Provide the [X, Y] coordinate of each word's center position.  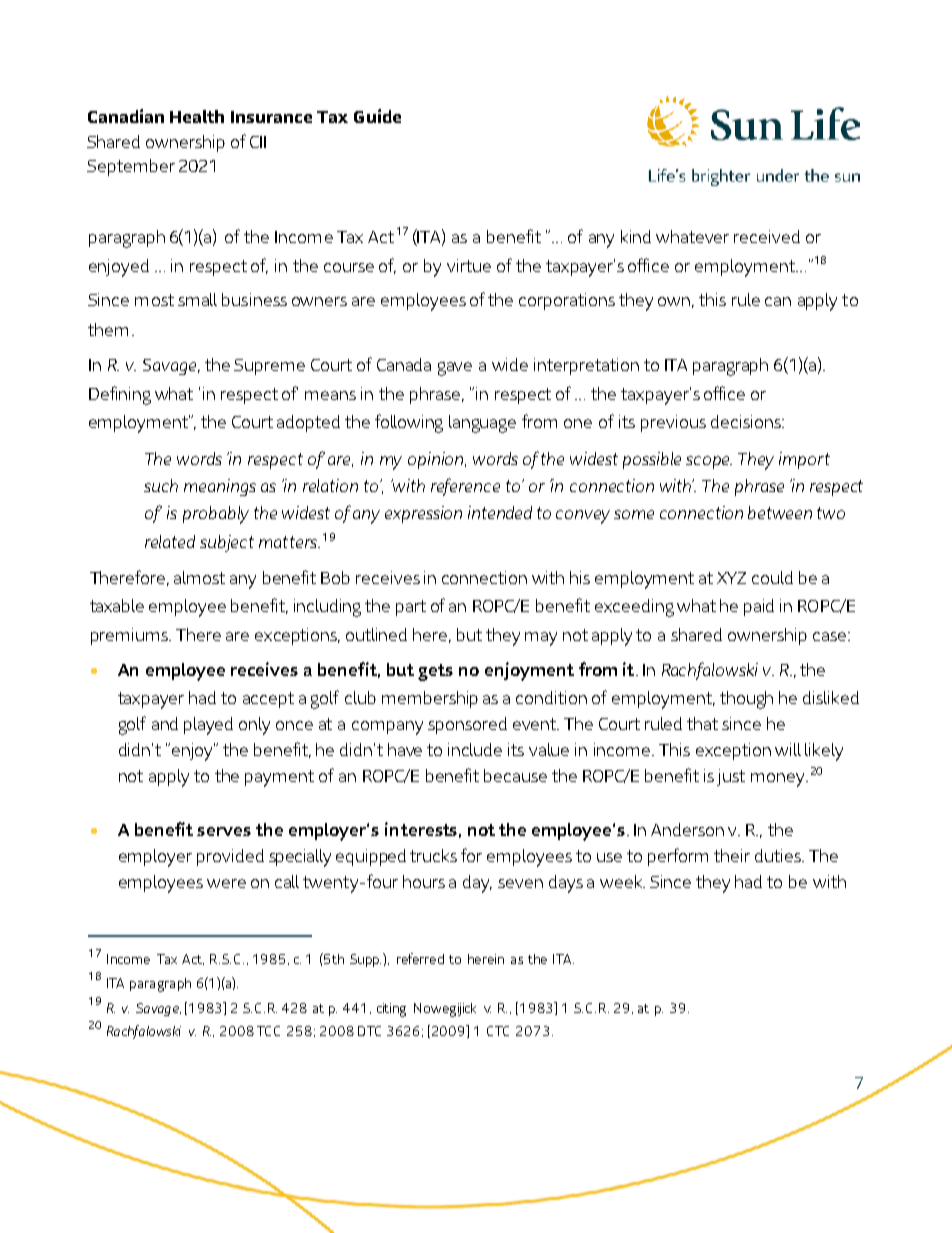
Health [197, 116]
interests [421, 829]
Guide [377, 116]
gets [435, 672]
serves [224, 831]
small [197, 299]
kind [636, 236]
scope [709, 462]
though [746, 700]
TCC [268, 1031]
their [732, 855]
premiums [131, 636]
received [767, 236]
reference [465, 487]
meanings [220, 487]
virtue [469, 265]
